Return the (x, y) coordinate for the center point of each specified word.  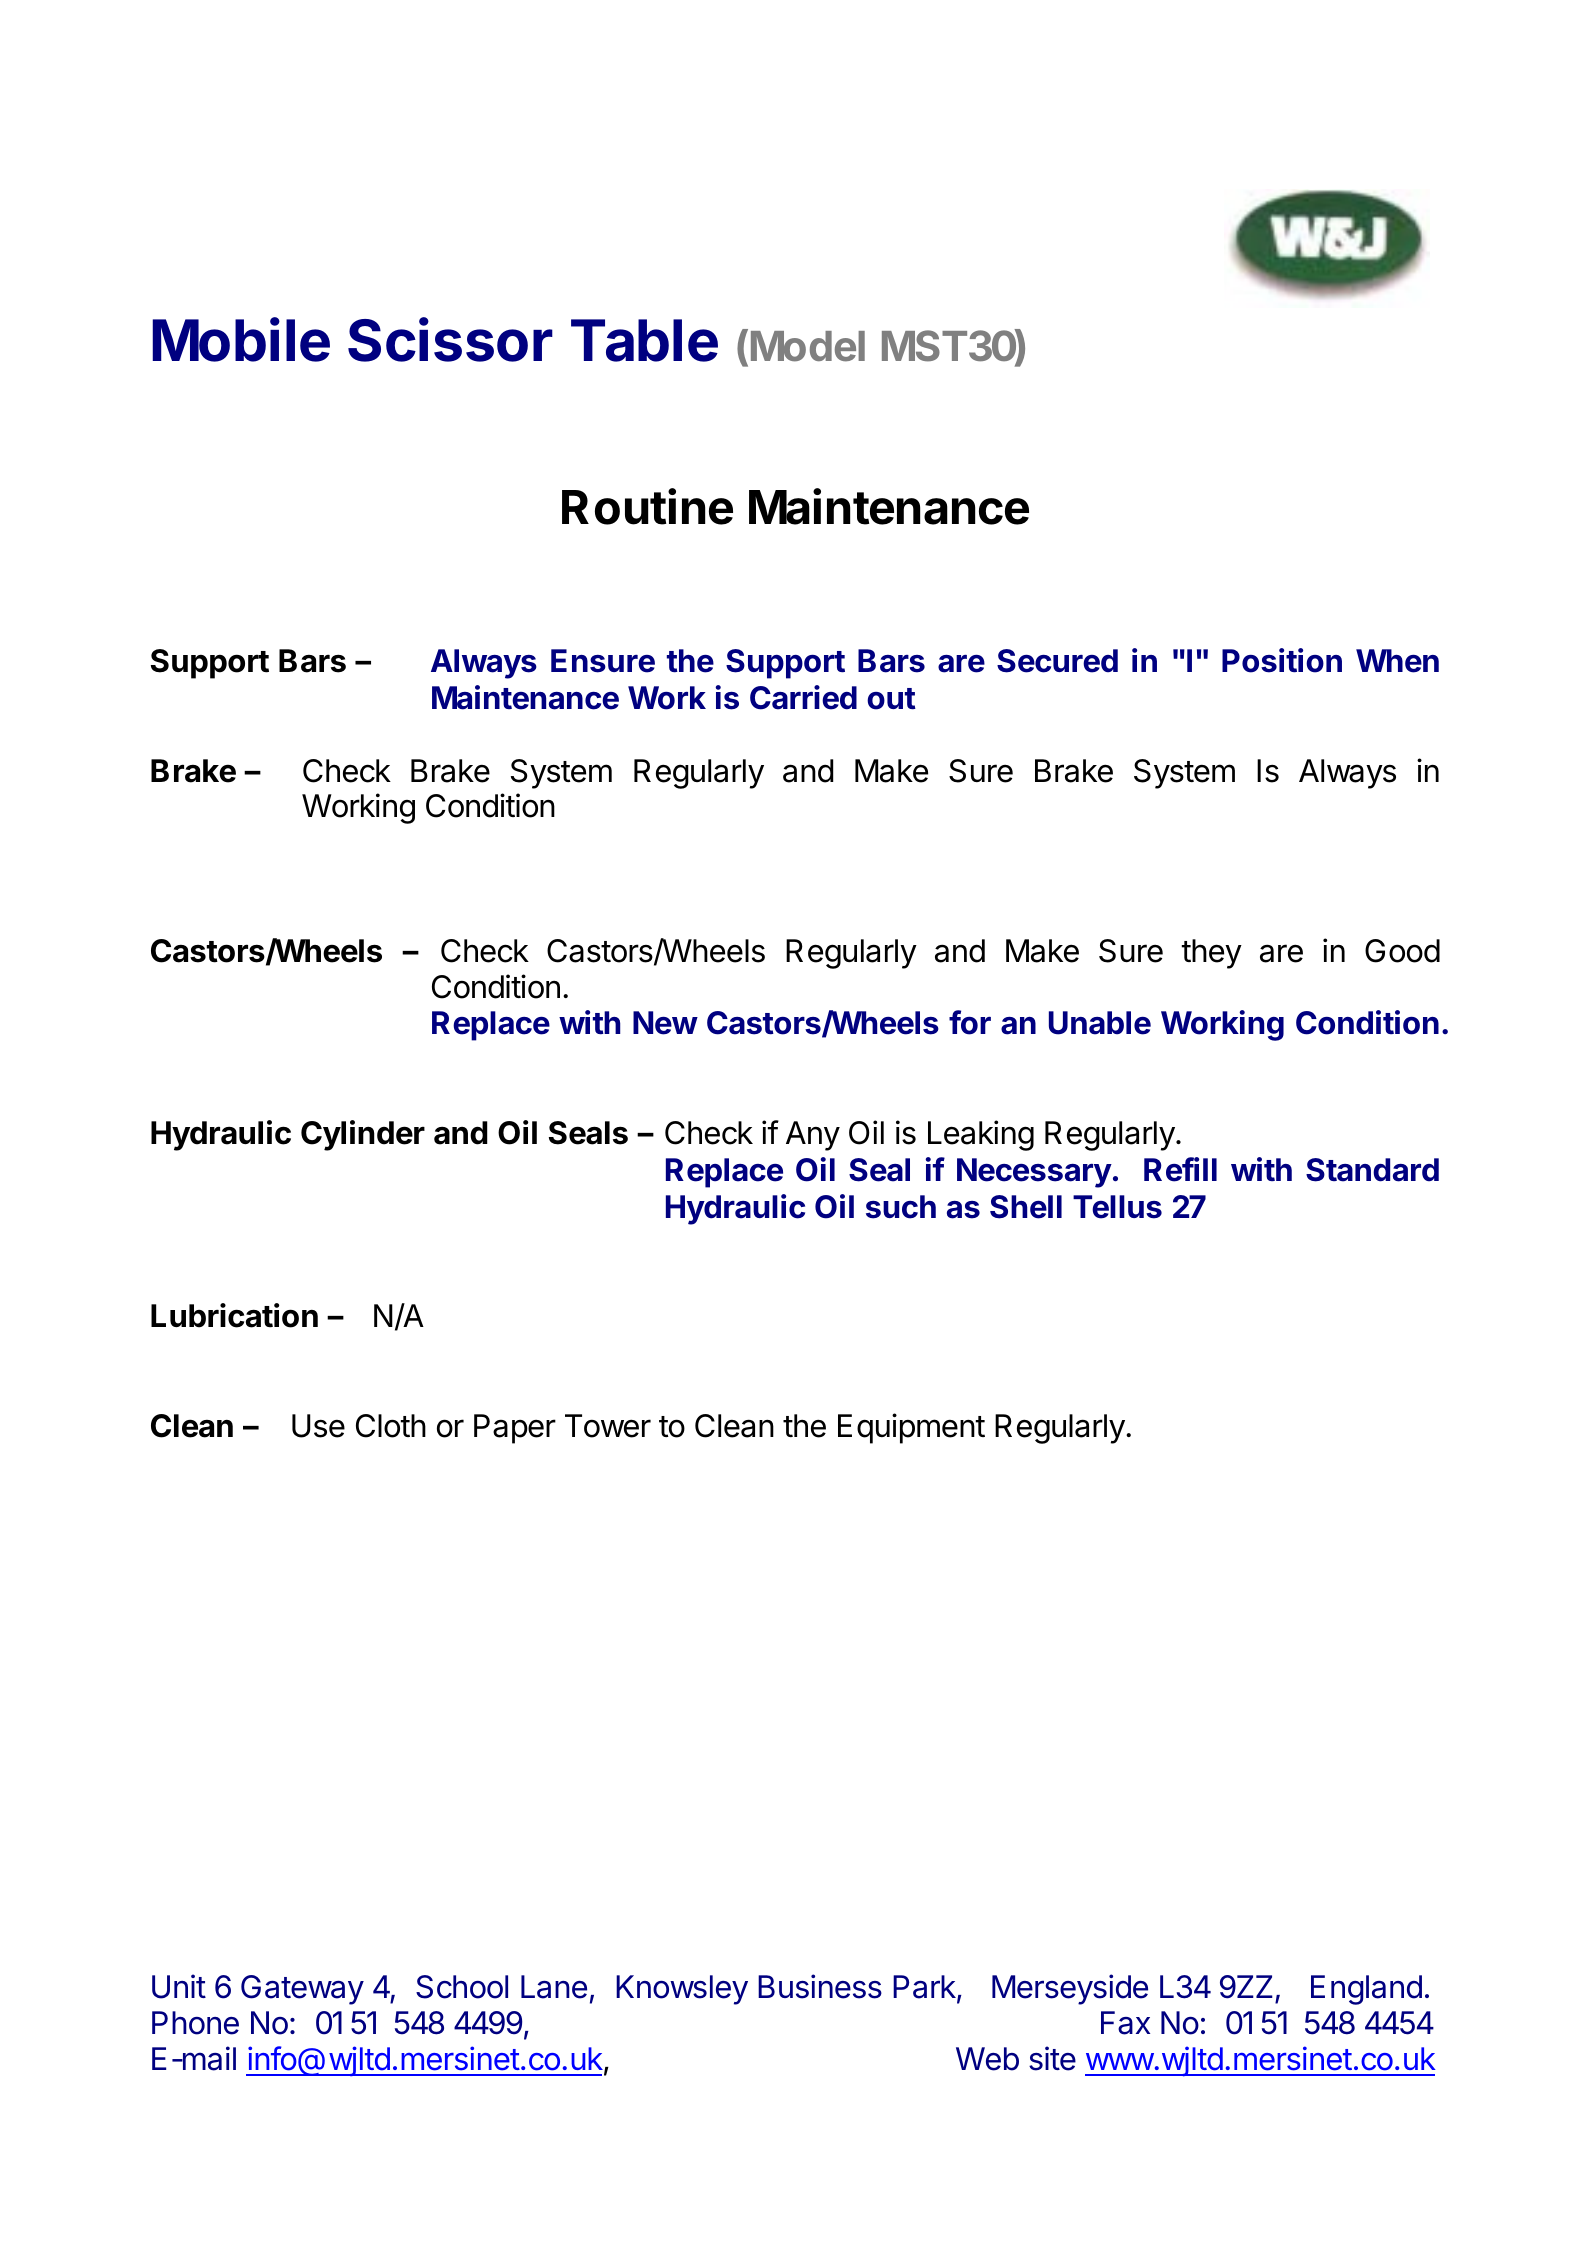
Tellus (1117, 1207)
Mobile (241, 339)
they (1211, 954)
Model (808, 346)
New (665, 1023)
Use (318, 1426)
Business (820, 1986)
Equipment (911, 1428)
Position (1282, 660)
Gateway (302, 1990)
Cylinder (363, 1135)
